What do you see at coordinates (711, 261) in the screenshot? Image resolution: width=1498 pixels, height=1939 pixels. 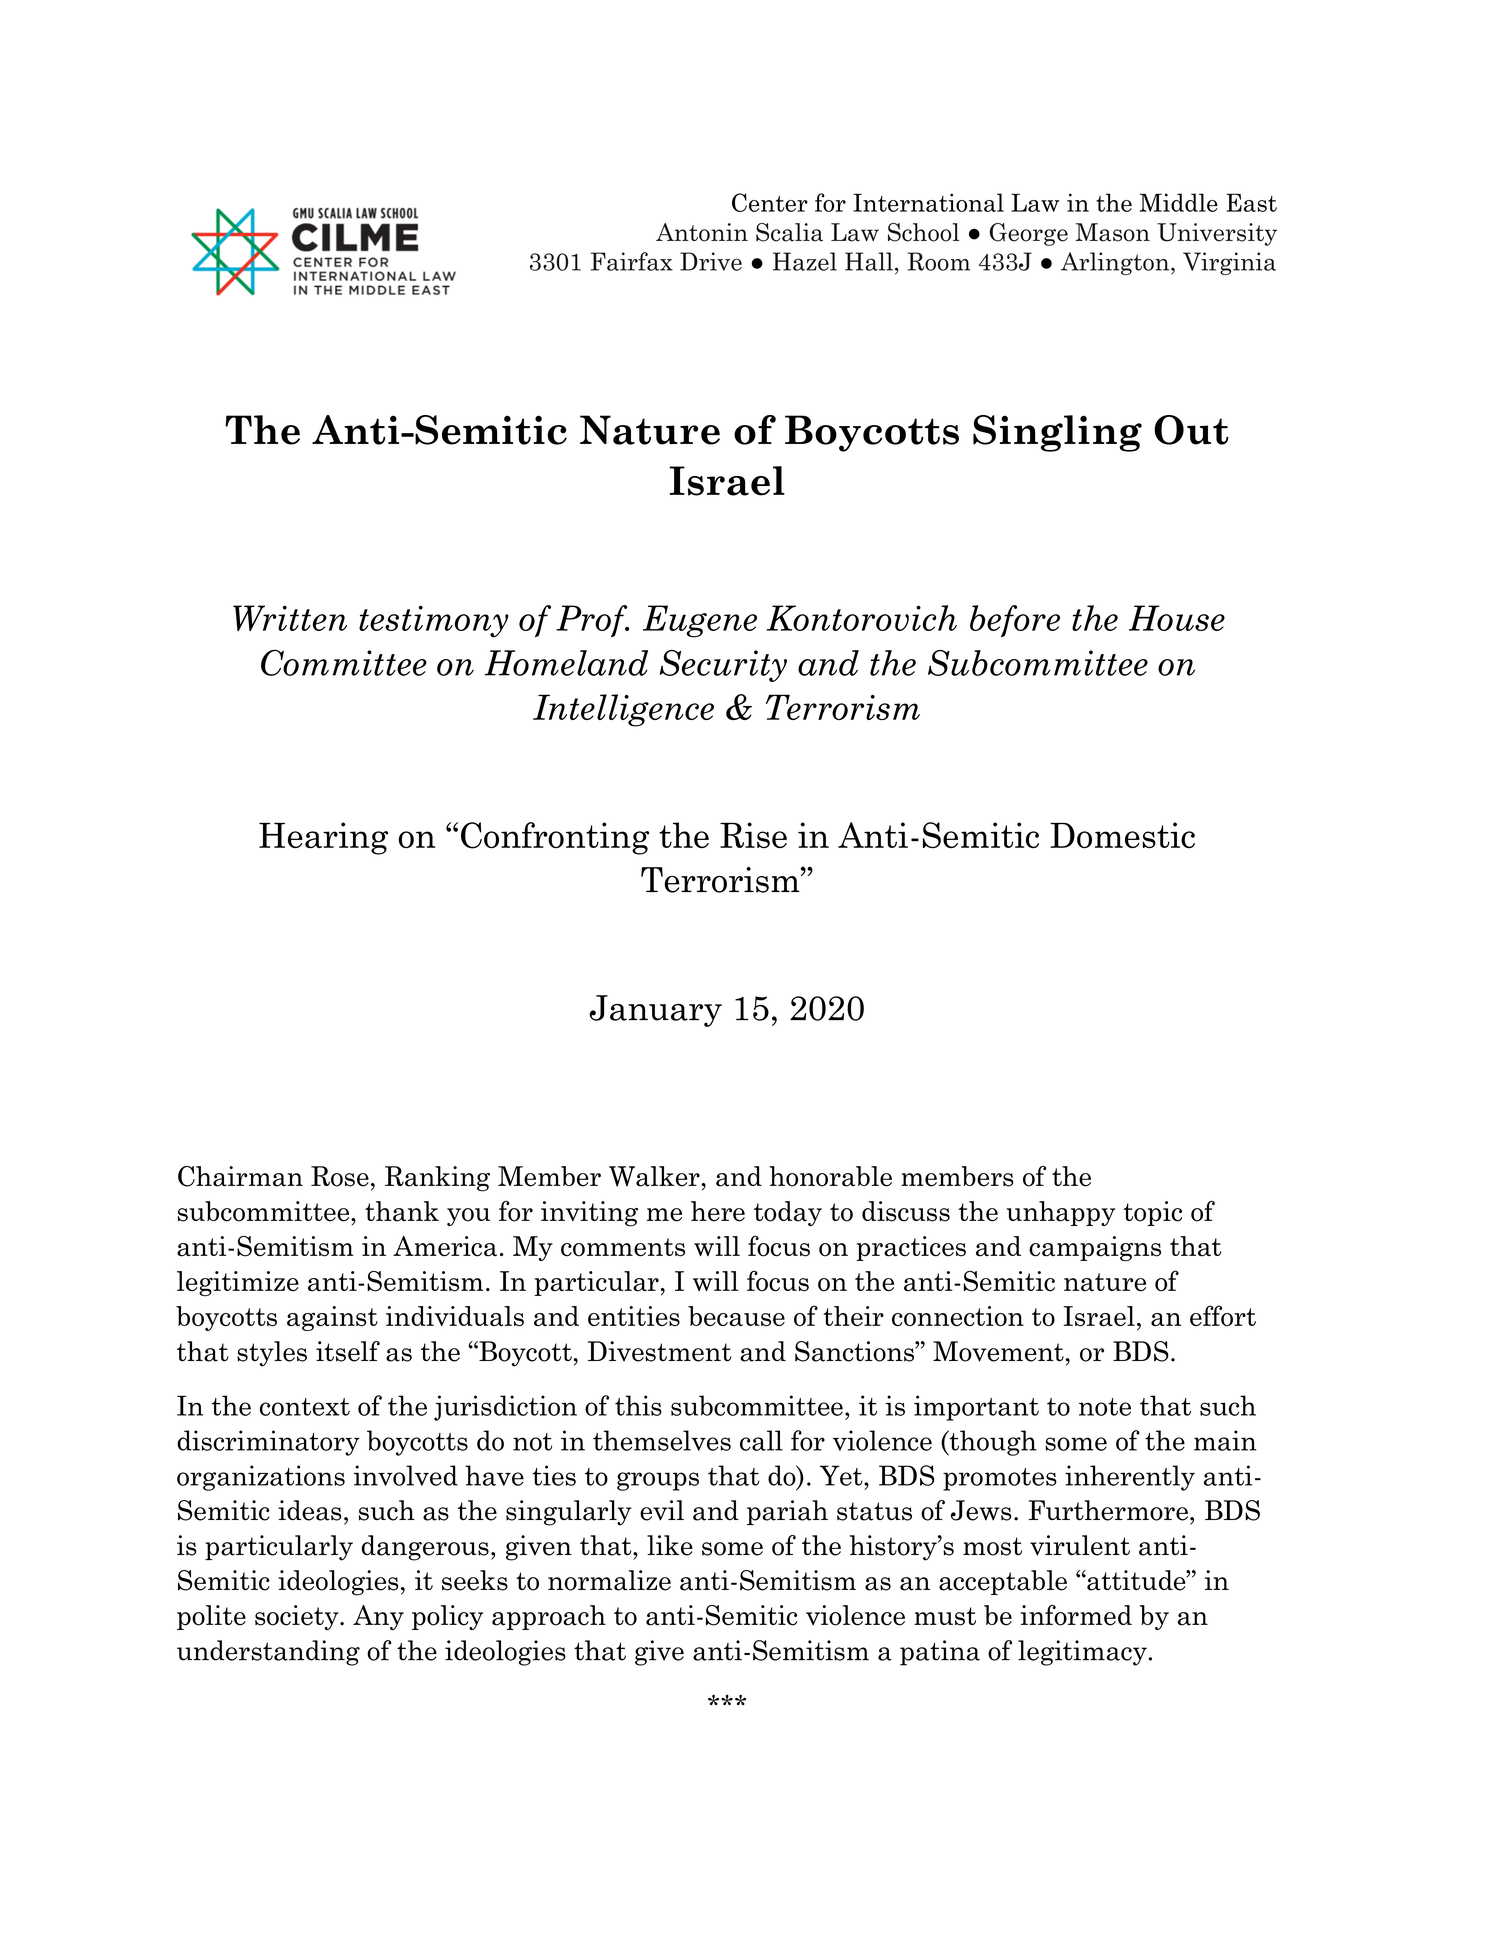 I see `Drive` at bounding box center [711, 261].
